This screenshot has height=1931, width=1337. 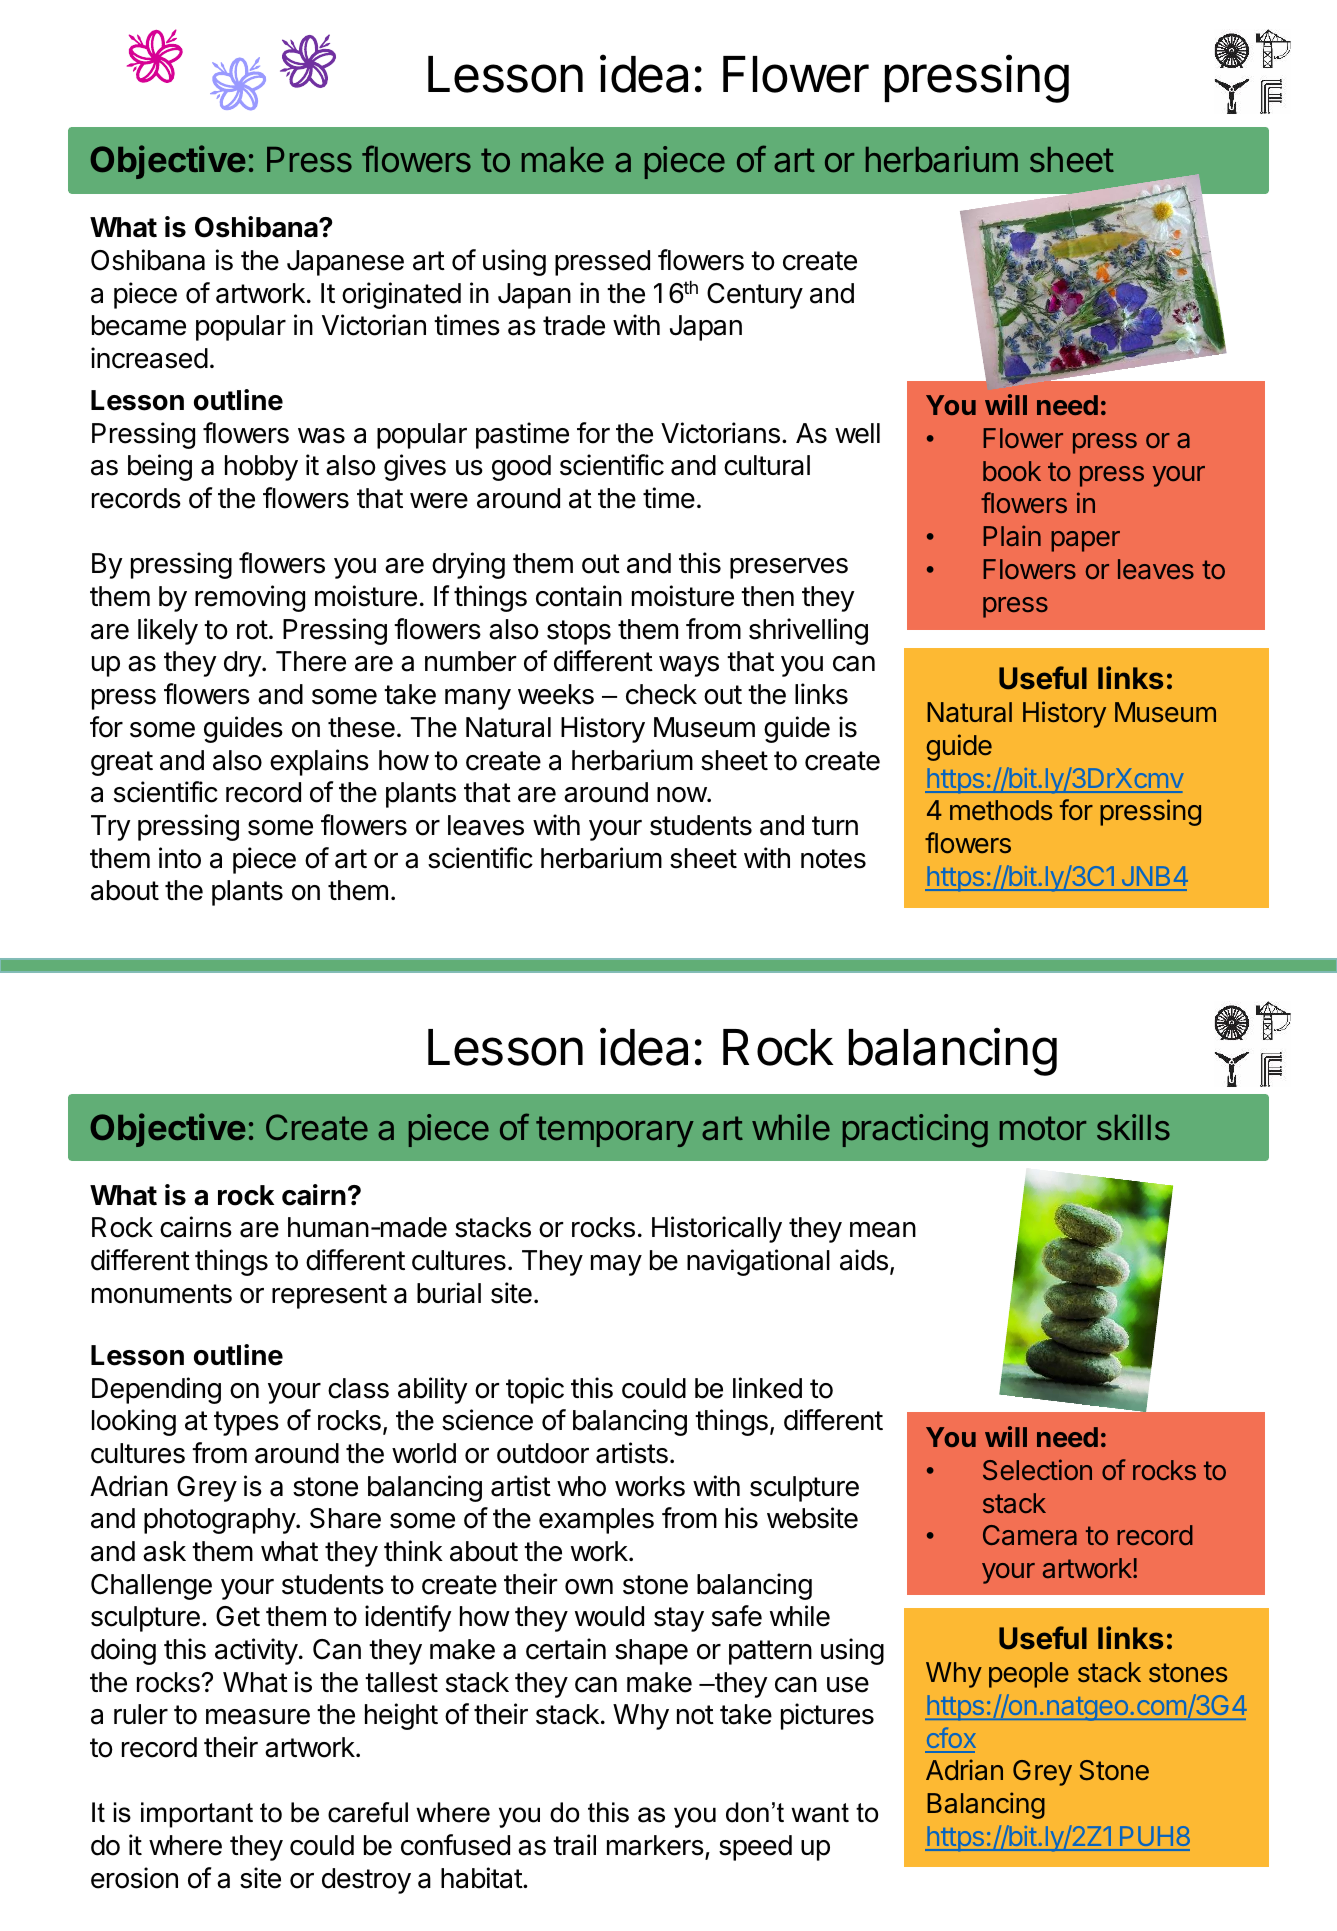 I want to click on Selection, so click(x=1037, y=1469).
